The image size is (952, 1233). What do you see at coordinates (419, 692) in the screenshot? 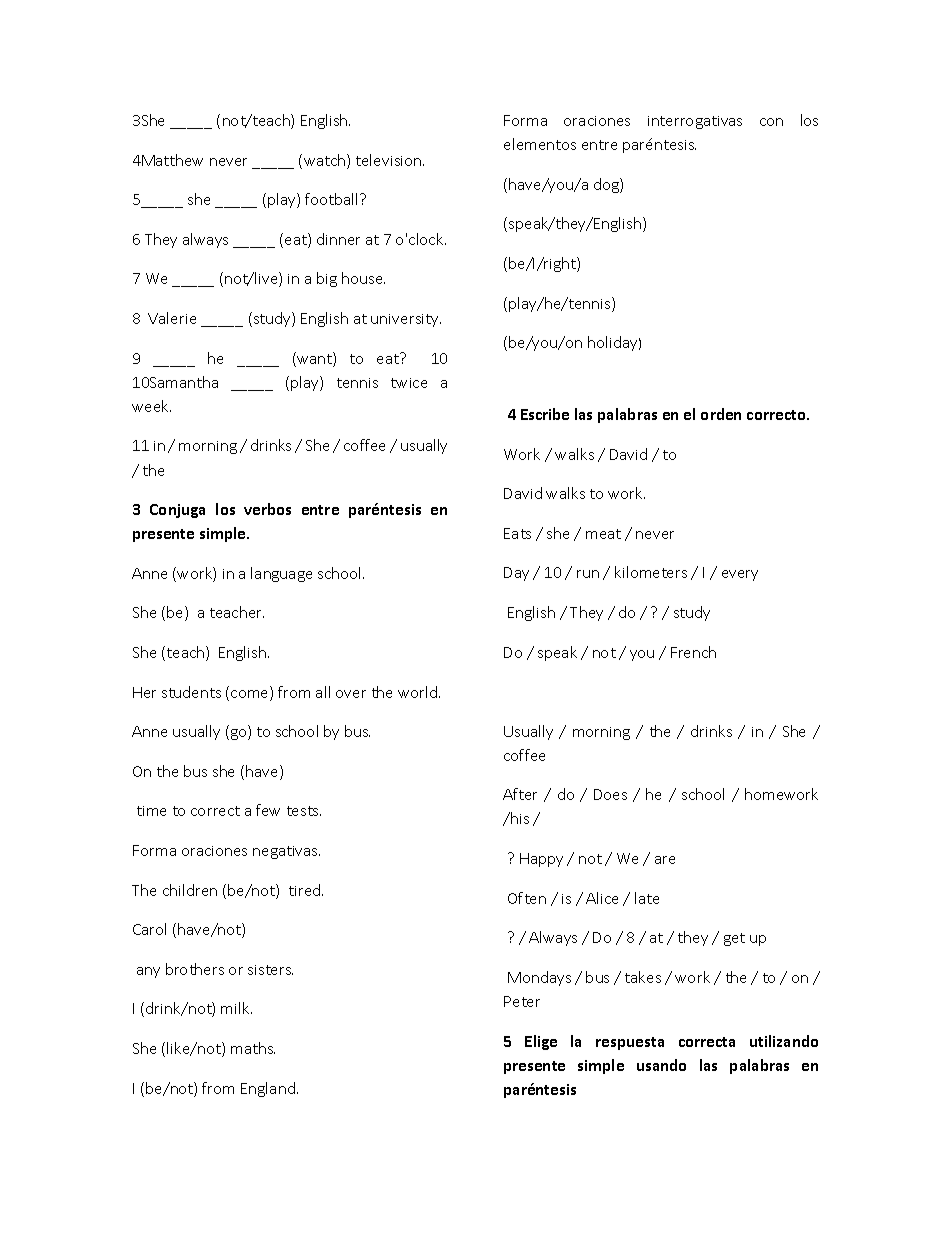
I see `world` at bounding box center [419, 692].
